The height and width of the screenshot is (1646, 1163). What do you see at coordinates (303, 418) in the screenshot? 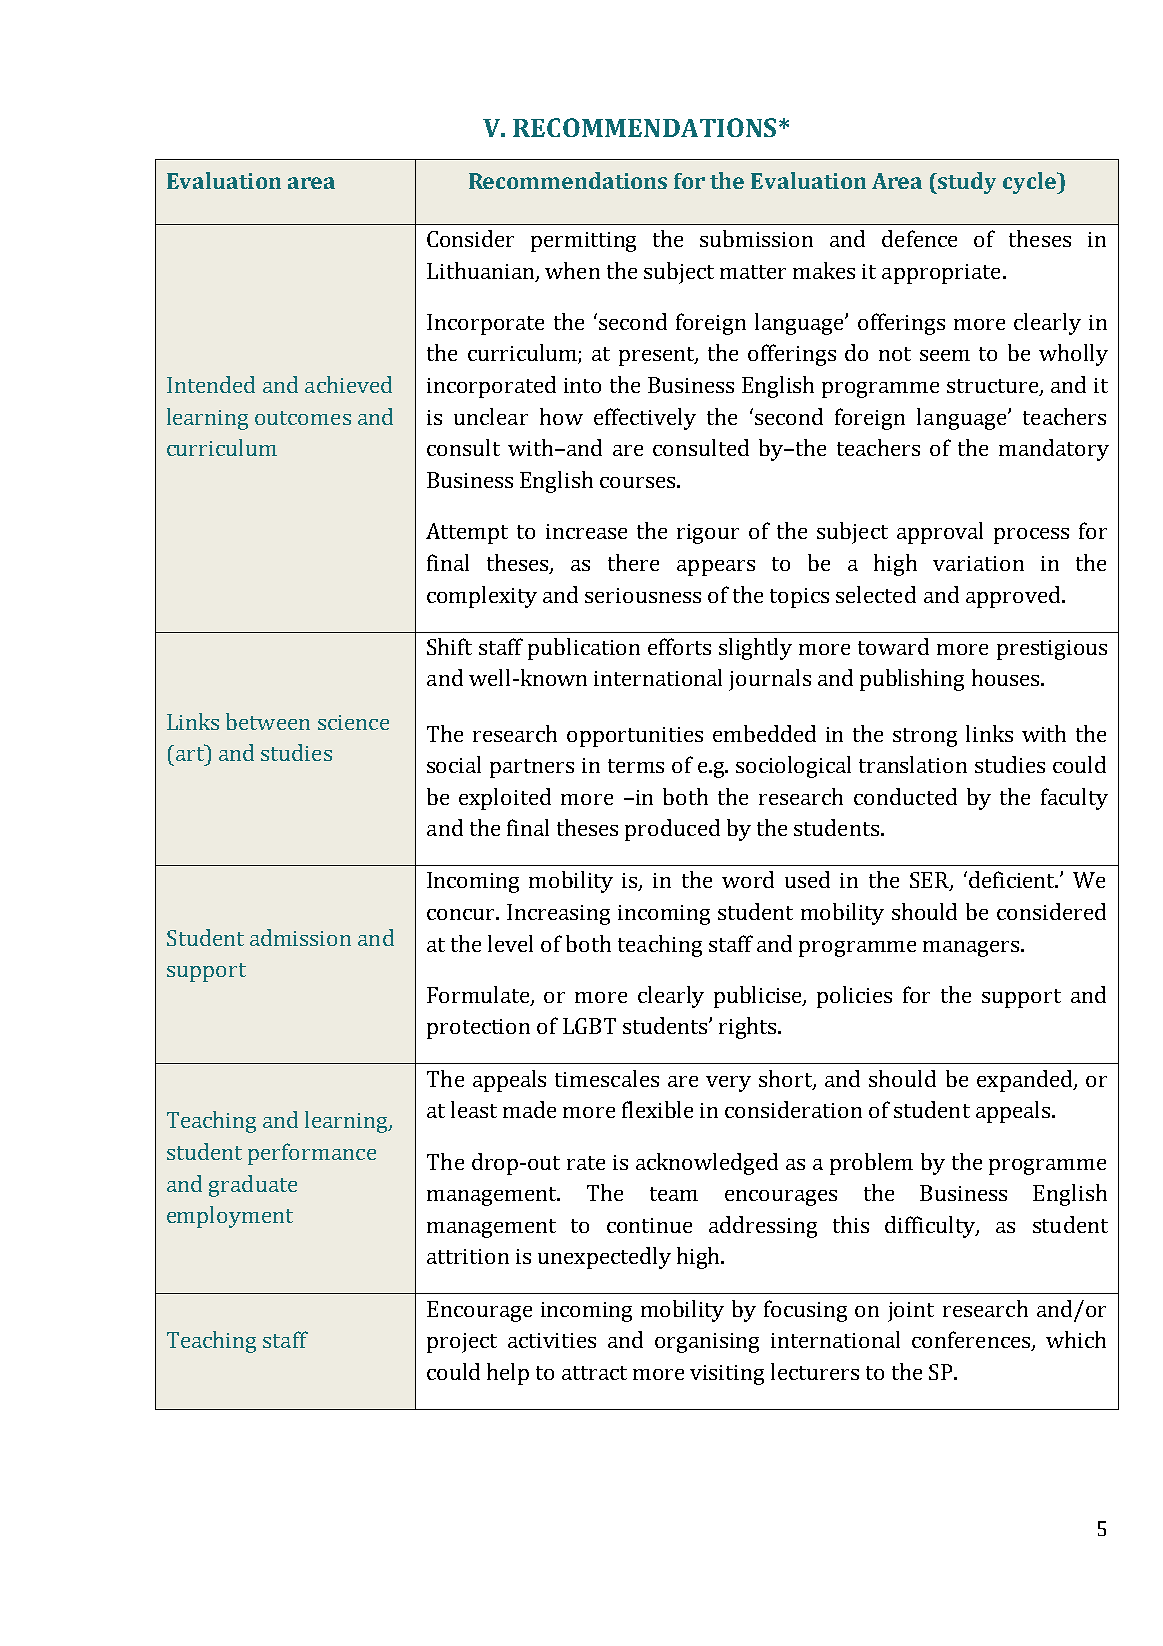
I see `outcomes` at bounding box center [303, 418].
